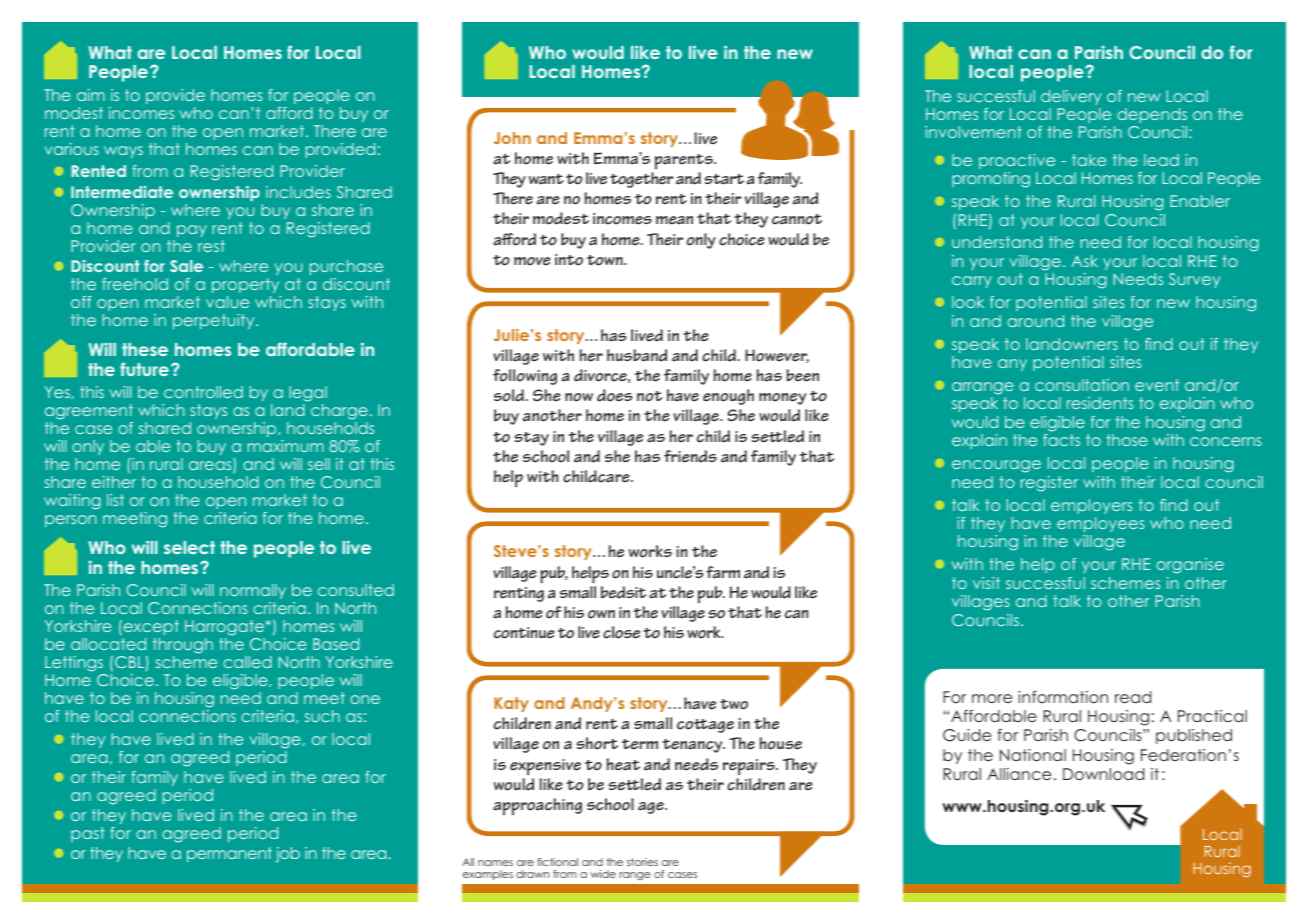 The width and height of the page is (1308, 924). What do you see at coordinates (189, 547) in the page?
I see `select` at bounding box center [189, 547].
